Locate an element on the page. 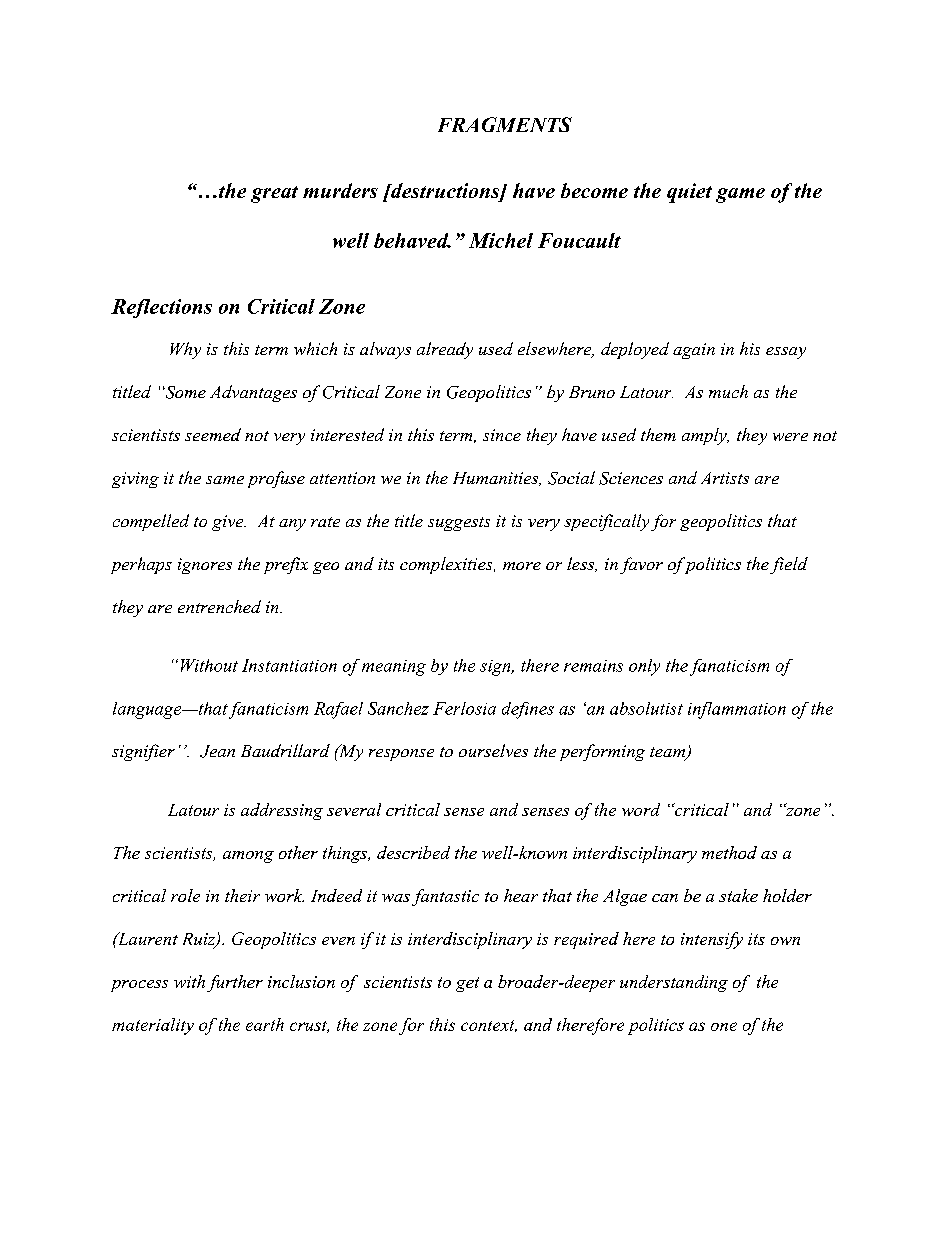  Jean is located at coordinates (217, 751).
